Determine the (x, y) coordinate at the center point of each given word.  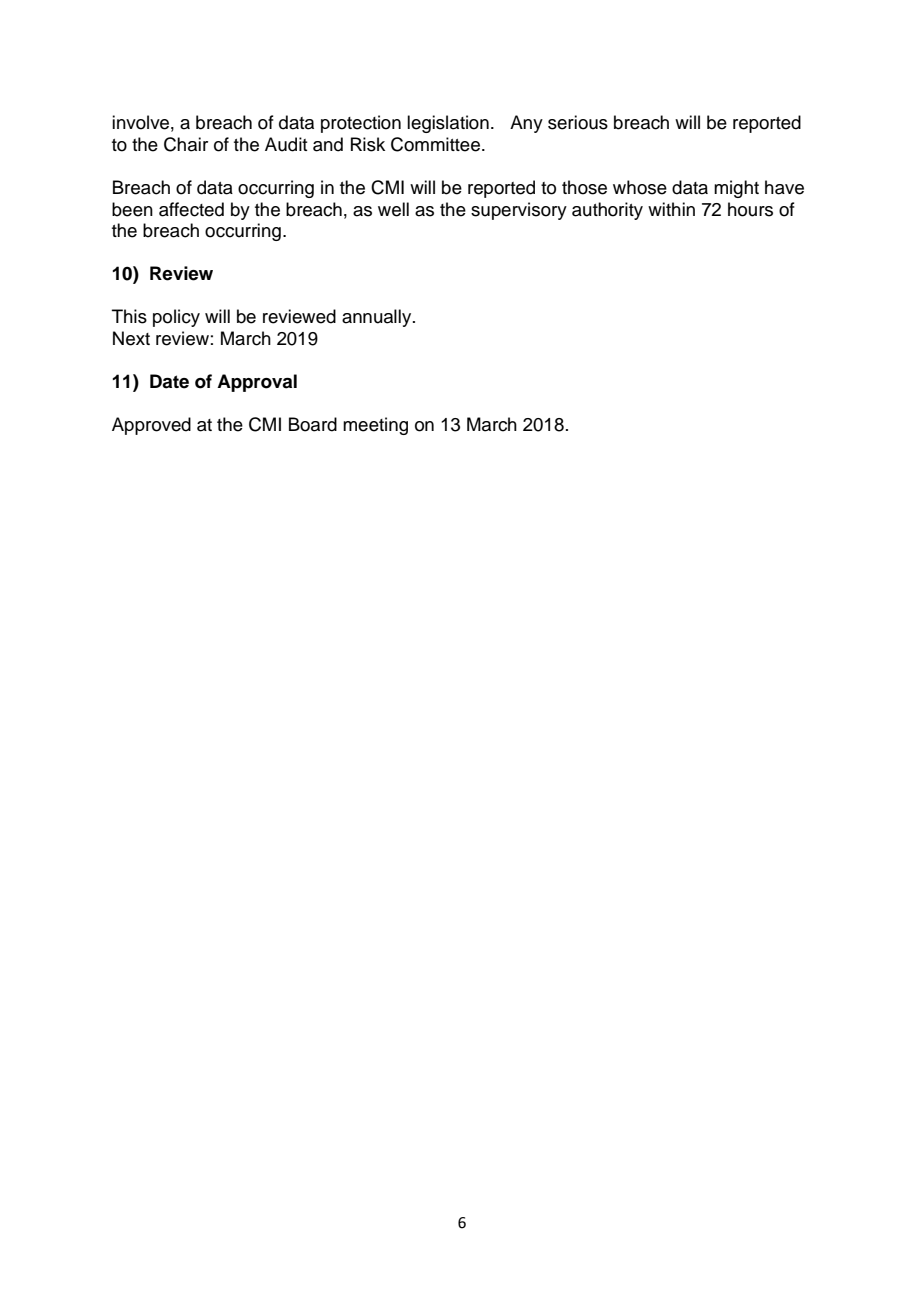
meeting (375, 426)
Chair (186, 144)
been (132, 209)
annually (378, 318)
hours (750, 209)
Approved (151, 426)
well (393, 209)
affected (191, 209)
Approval (257, 383)
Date (169, 381)
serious (578, 122)
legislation (448, 124)
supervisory (519, 211)
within (671, 209)
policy (176, 318)
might (736, 189)
